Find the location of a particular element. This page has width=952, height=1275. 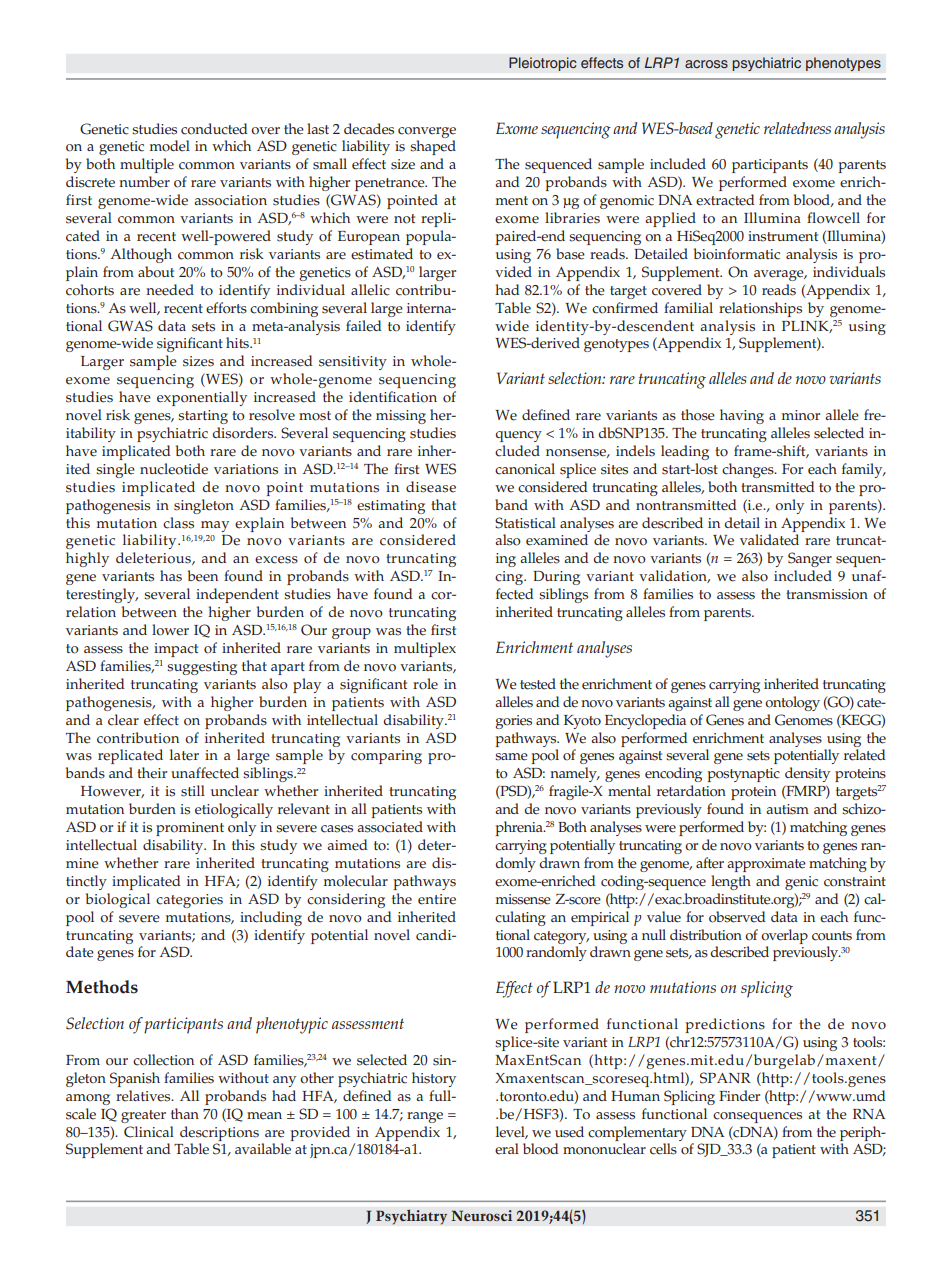

transmission is located at coordinates (827, 594).
